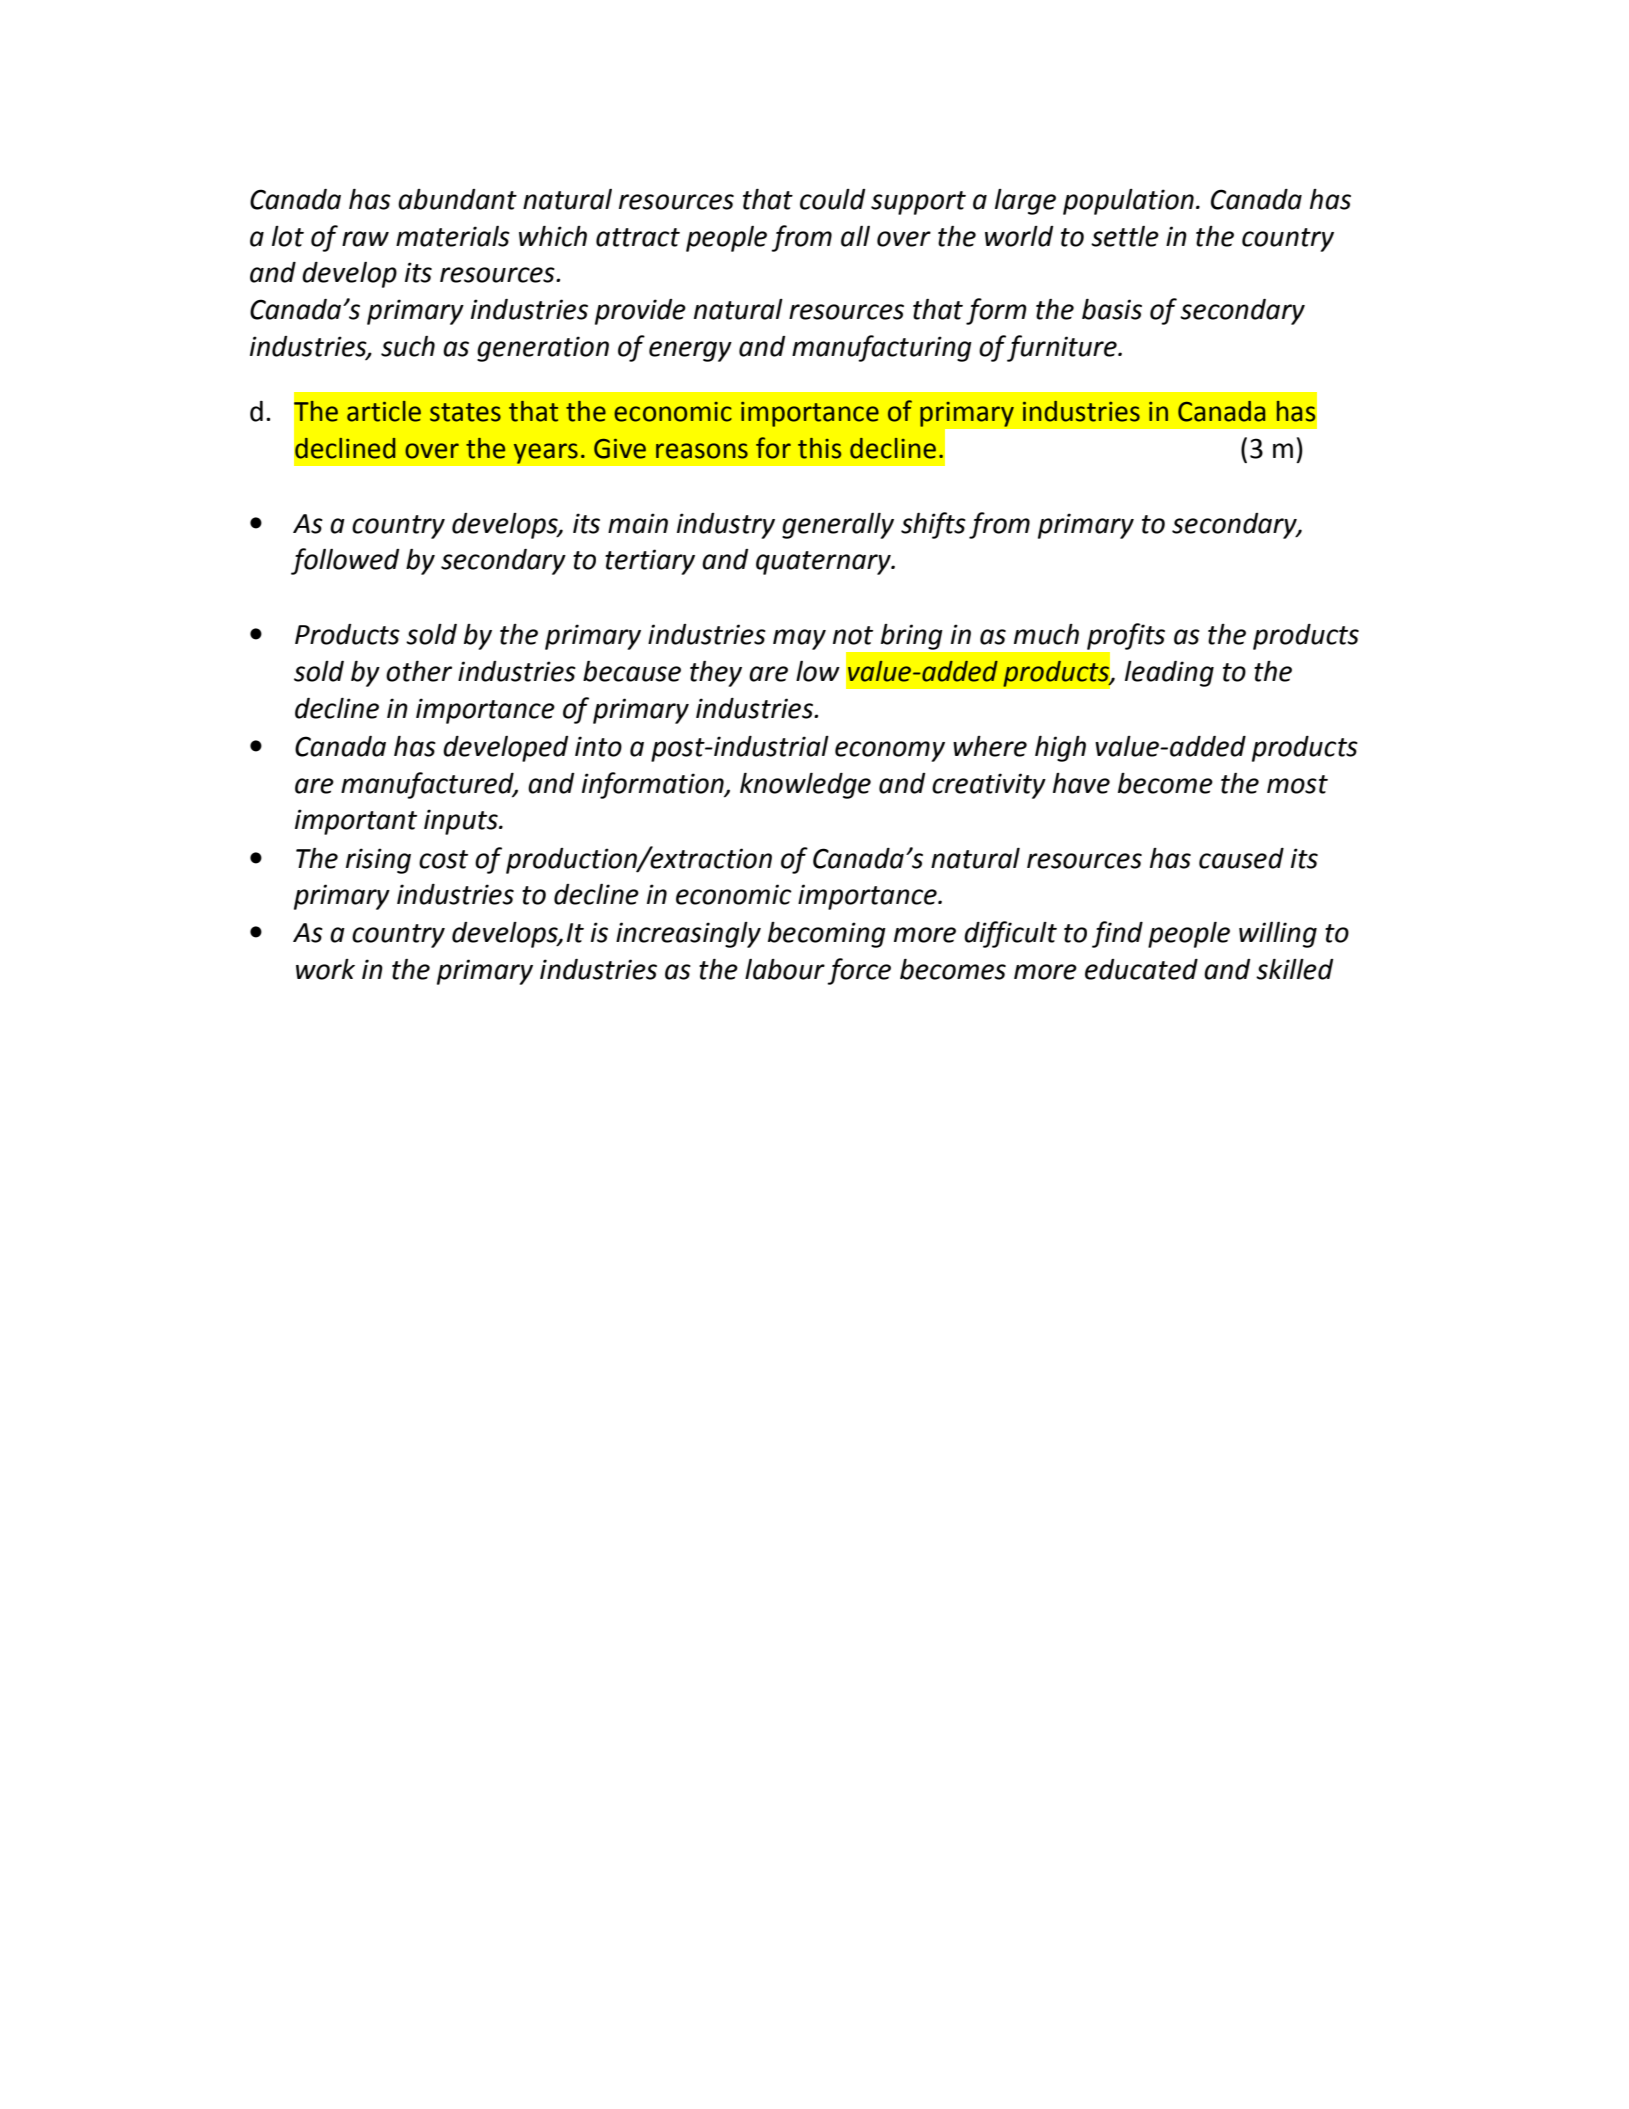  What do you see at coordinates (819, 448) in the screenshot?
I see `this` at bounding box center [819, 448].
